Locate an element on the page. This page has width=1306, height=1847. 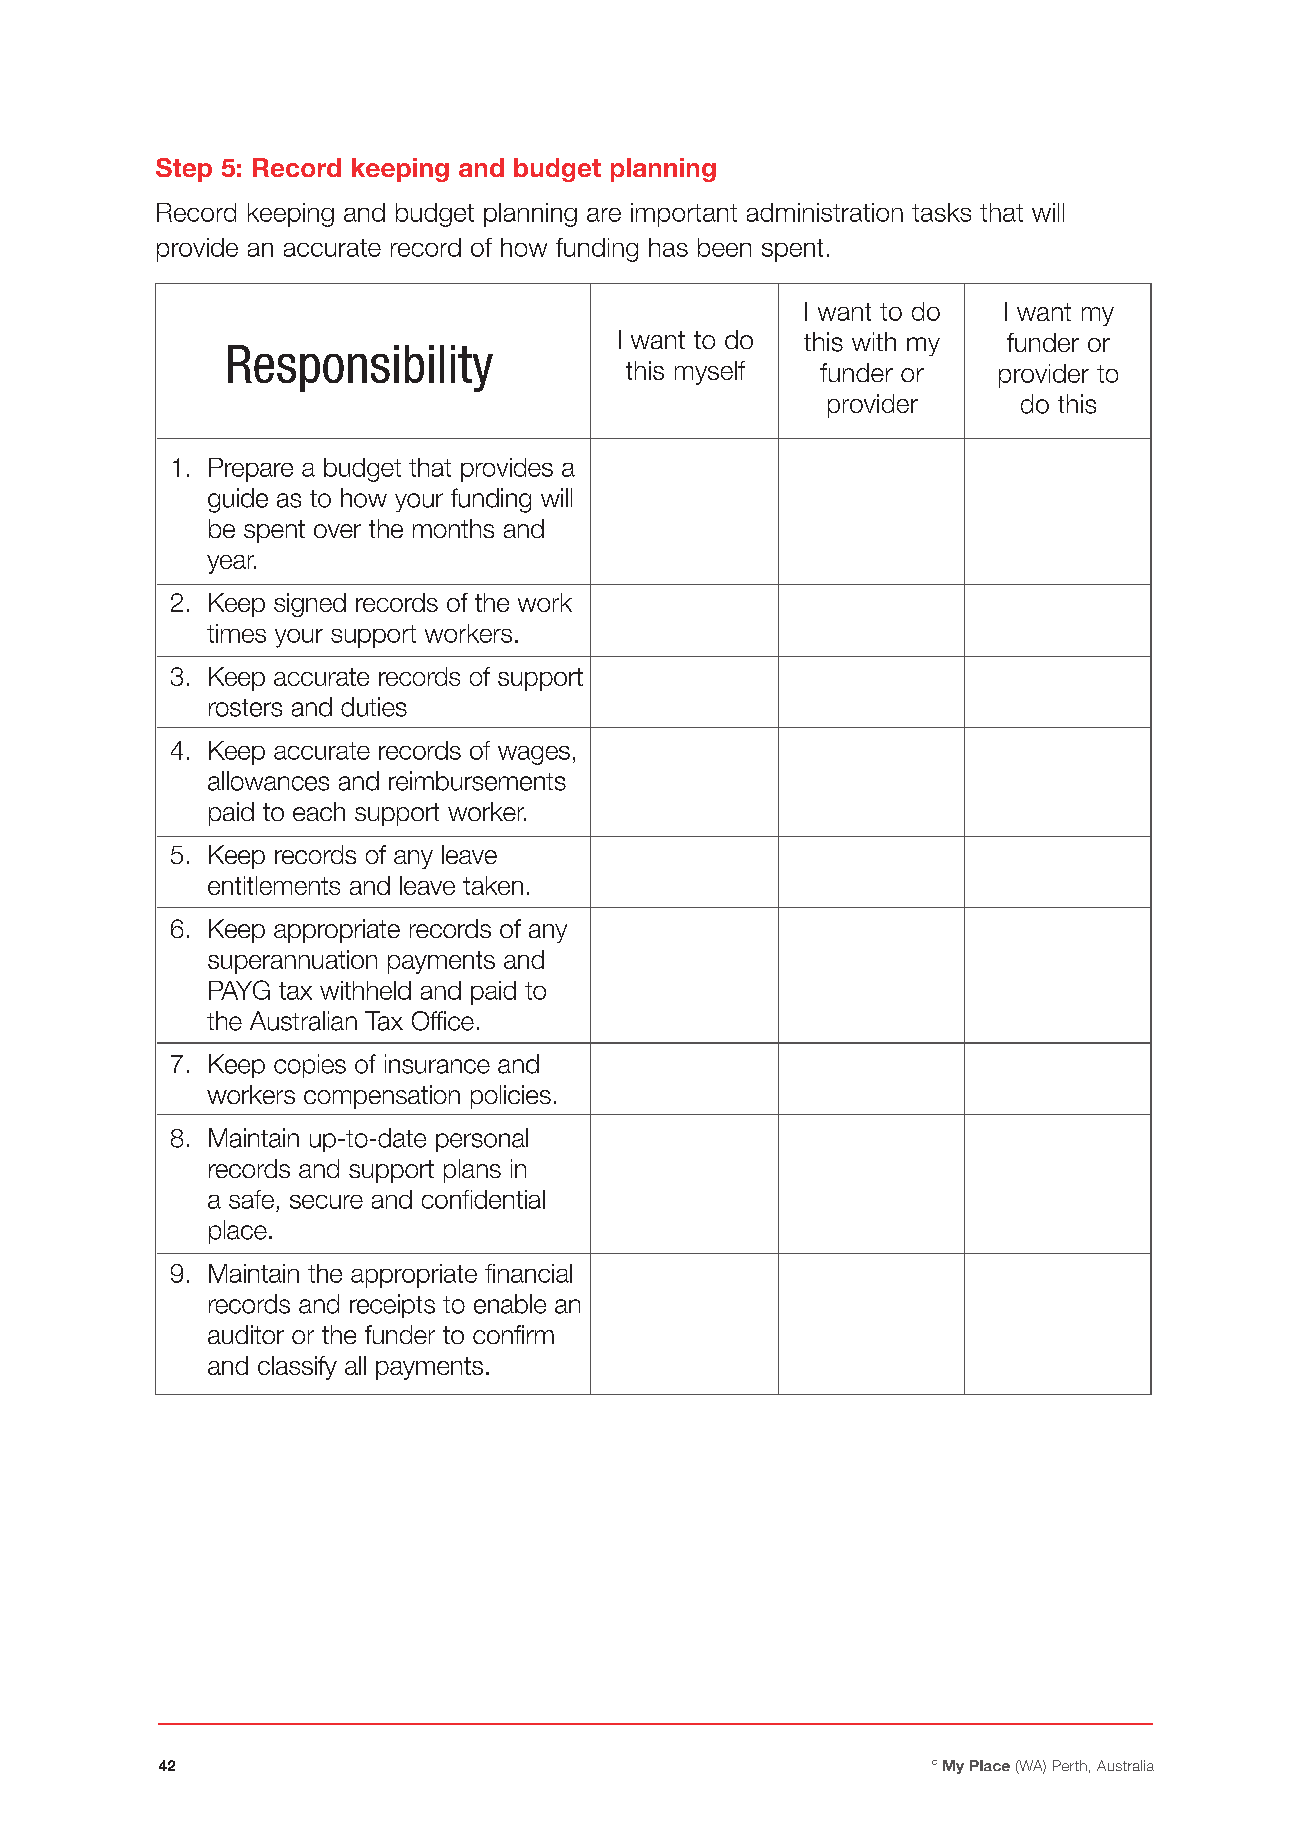
superannuation is located at coordinates (292, 962).
